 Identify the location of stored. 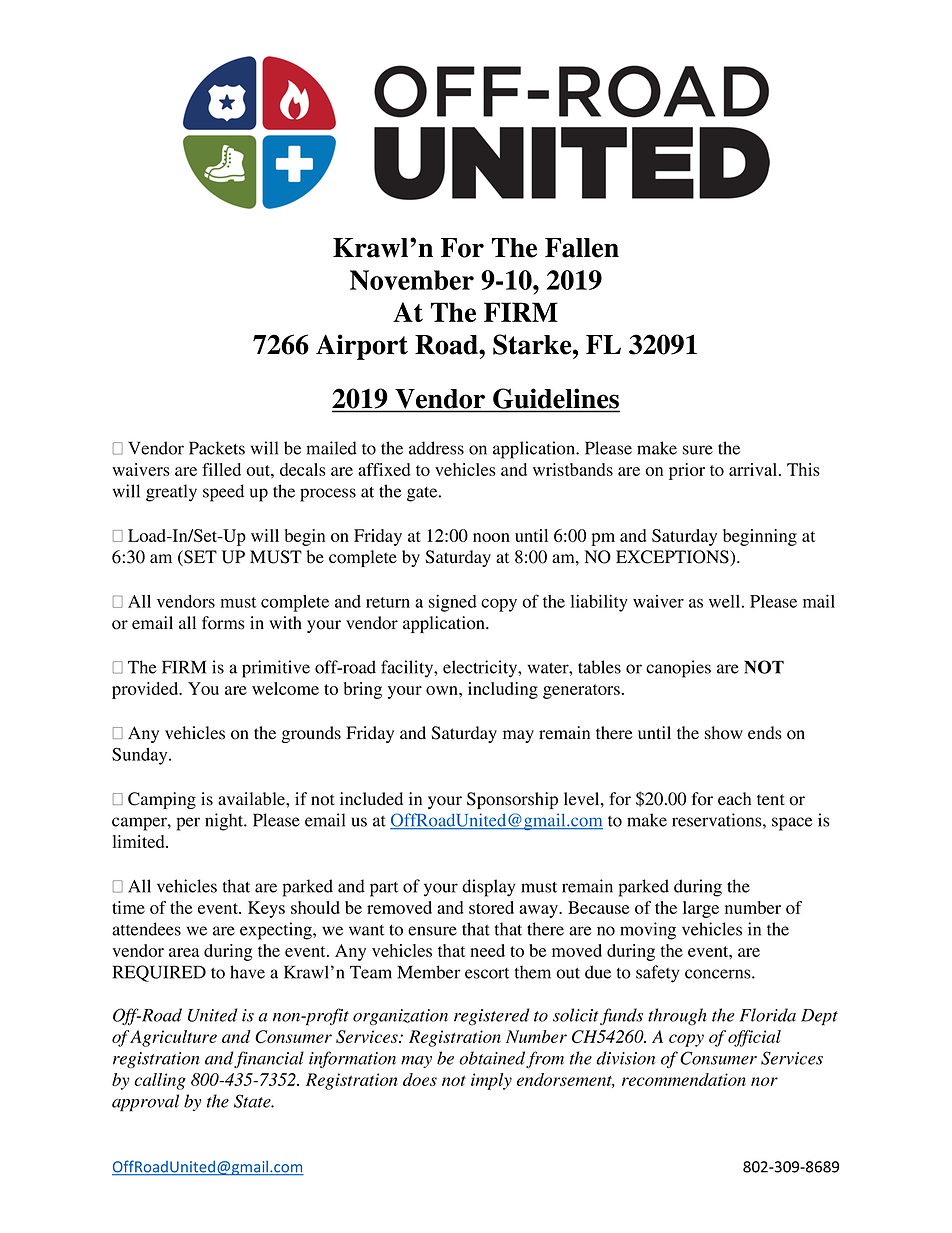
(491, 907).
